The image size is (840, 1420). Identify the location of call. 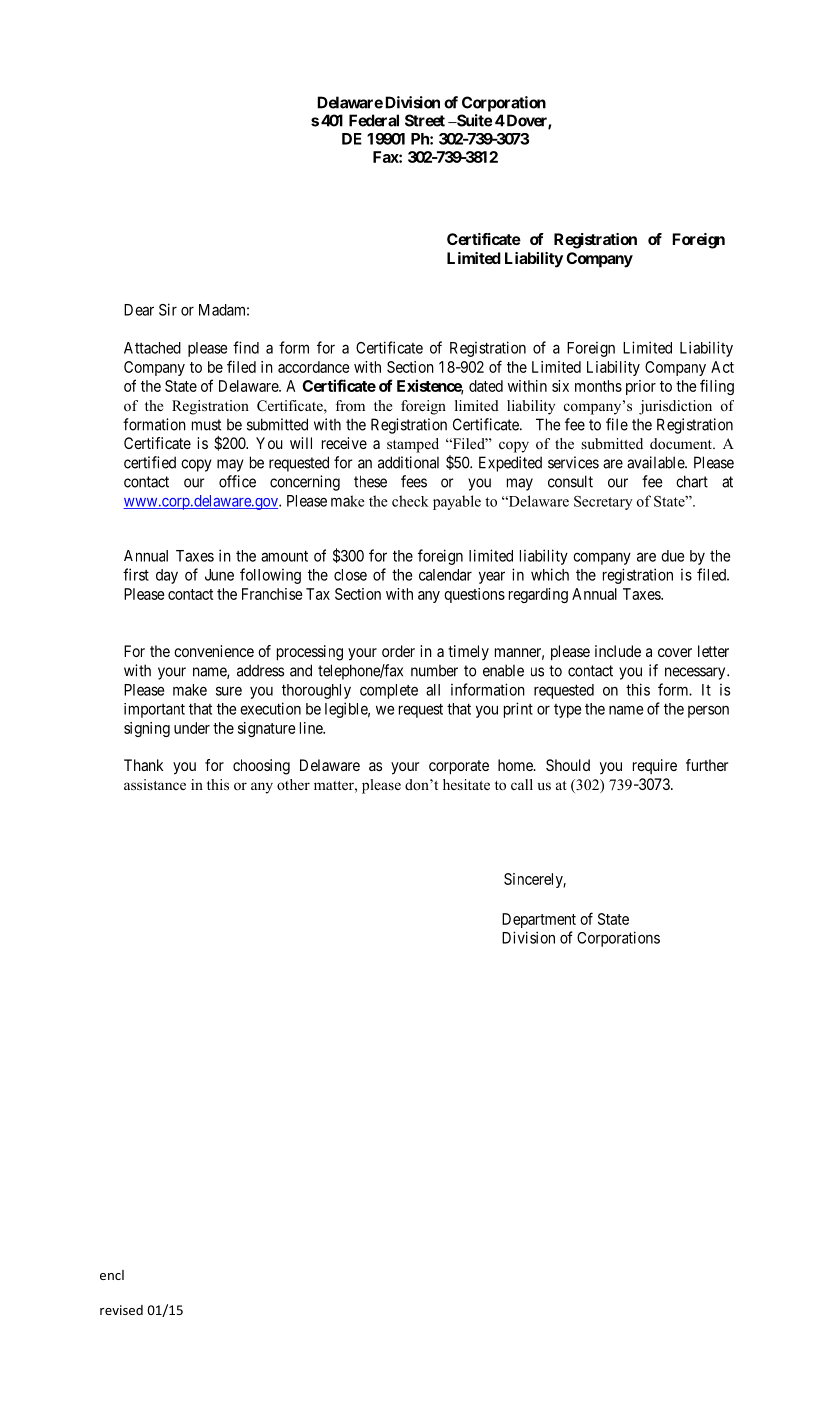
(522, 784).
